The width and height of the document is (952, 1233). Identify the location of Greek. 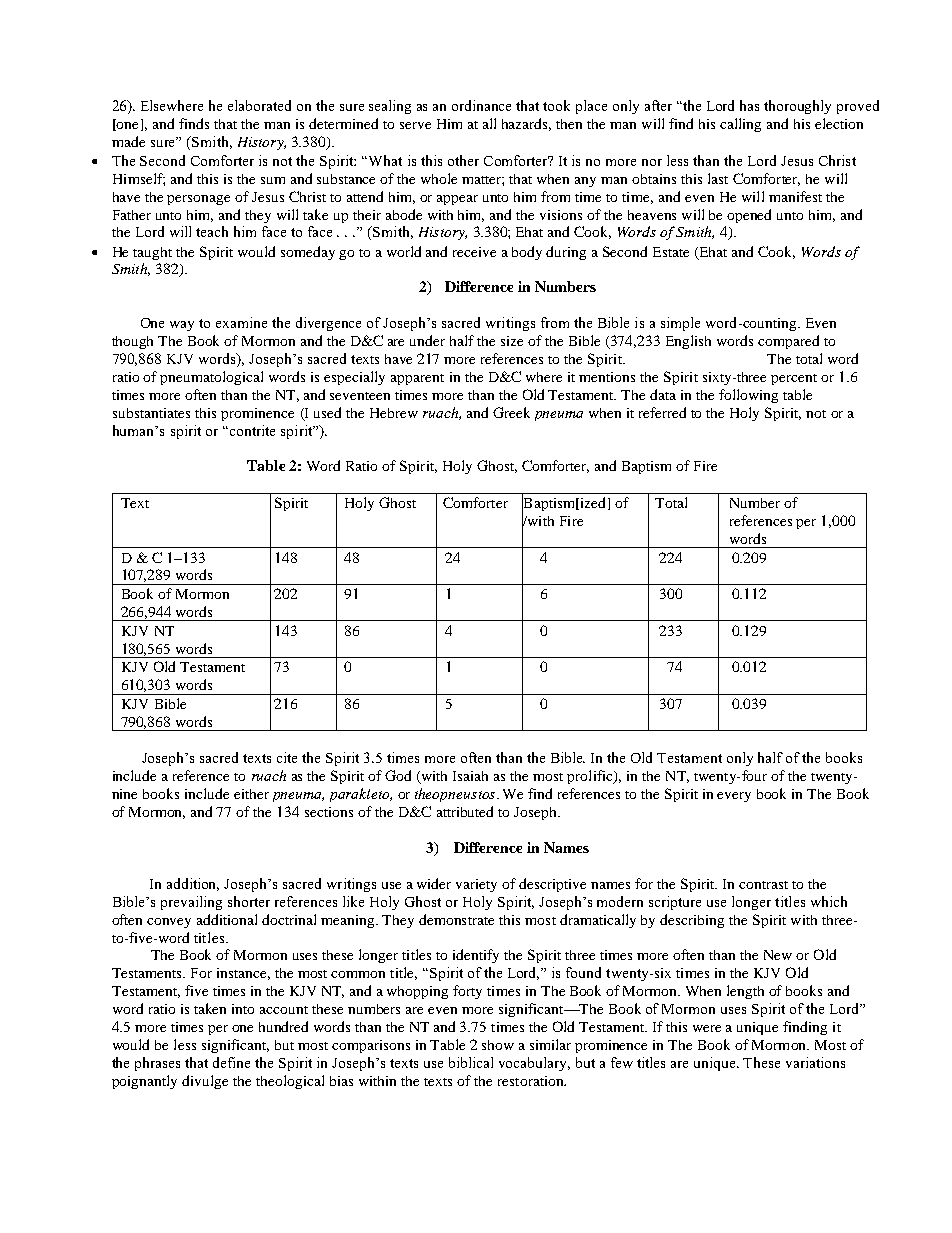
(511, 412).
